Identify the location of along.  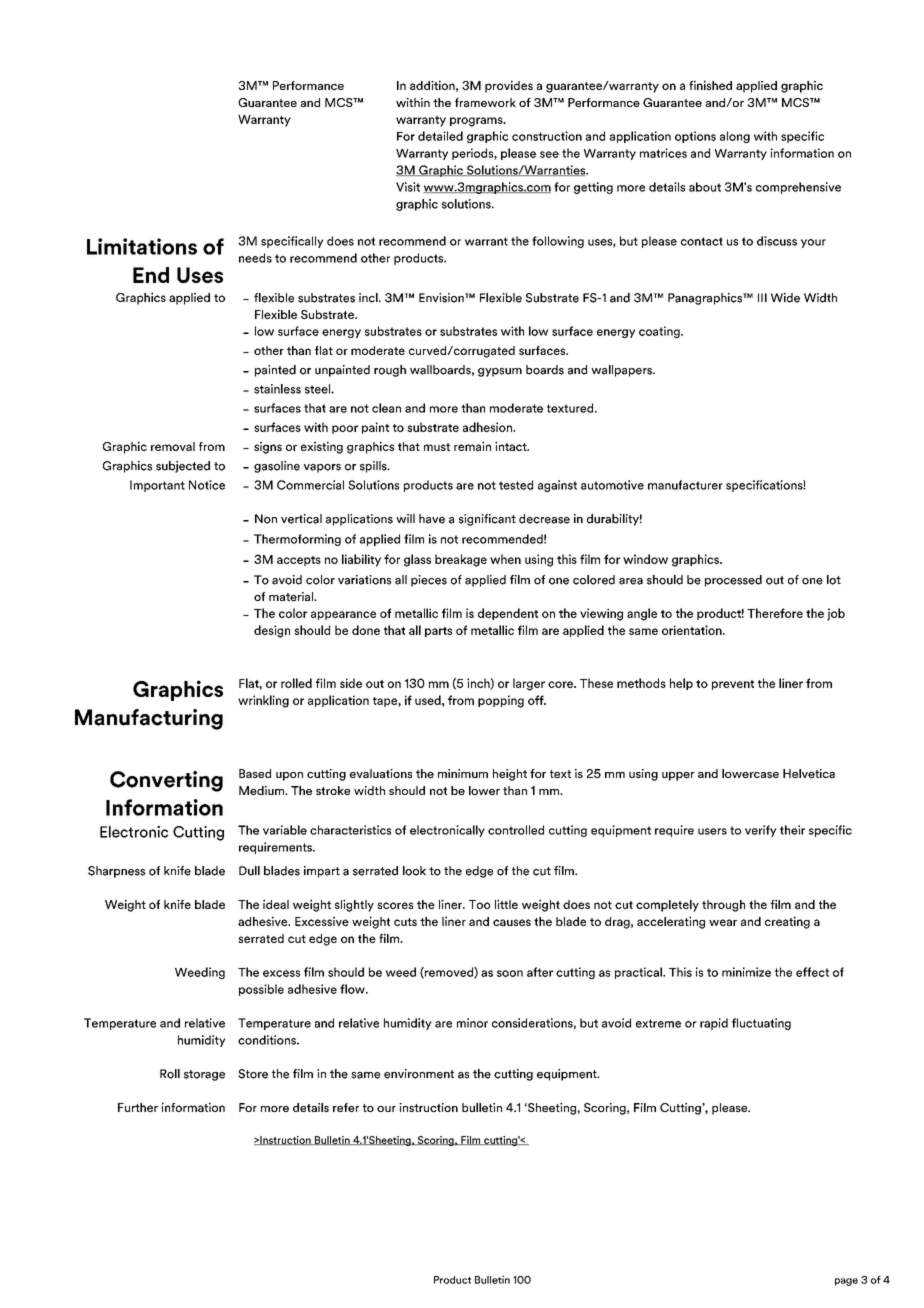
(735, 137).
